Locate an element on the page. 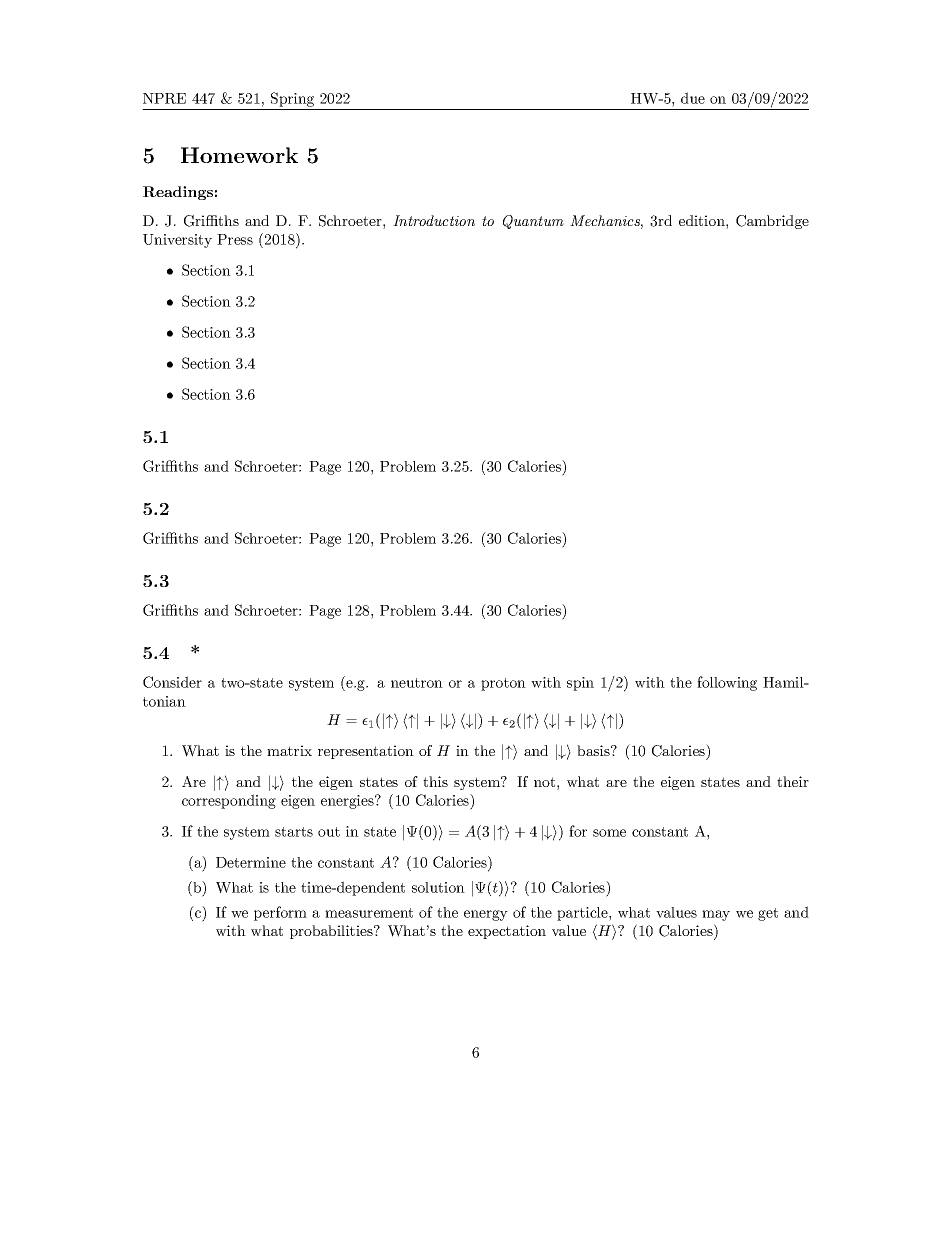 Image resolution: width=952 pixels, height=1233 pixels. perform is located at coordinates (280, 913).
